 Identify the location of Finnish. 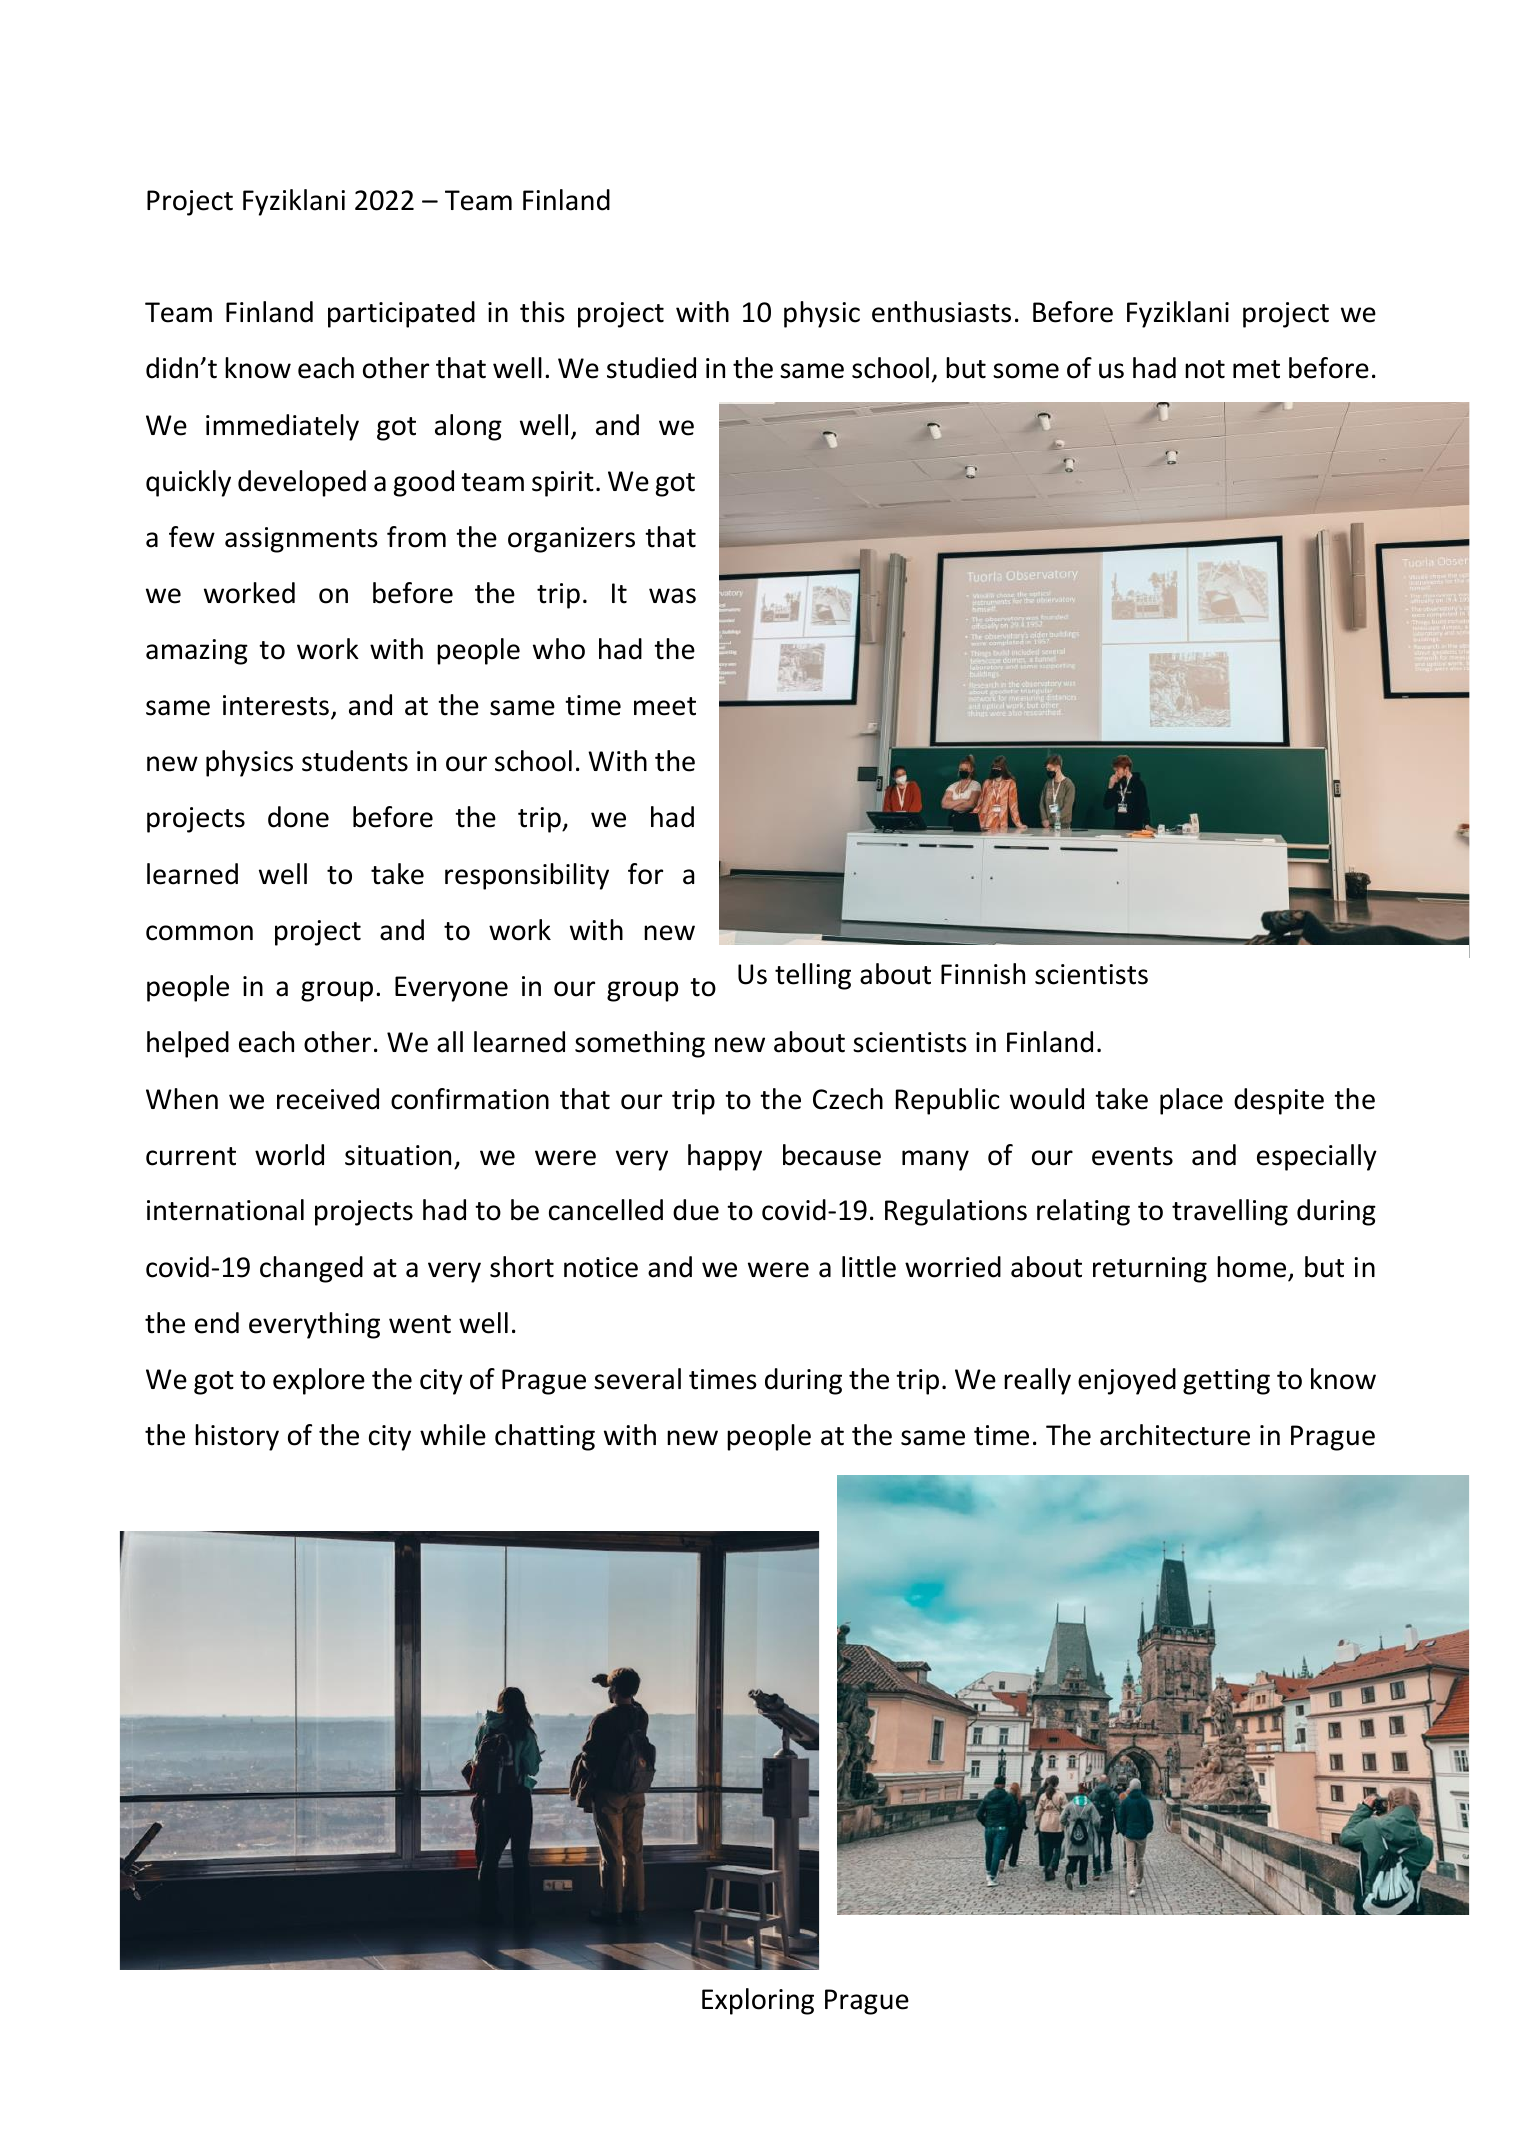
(983, 974).
